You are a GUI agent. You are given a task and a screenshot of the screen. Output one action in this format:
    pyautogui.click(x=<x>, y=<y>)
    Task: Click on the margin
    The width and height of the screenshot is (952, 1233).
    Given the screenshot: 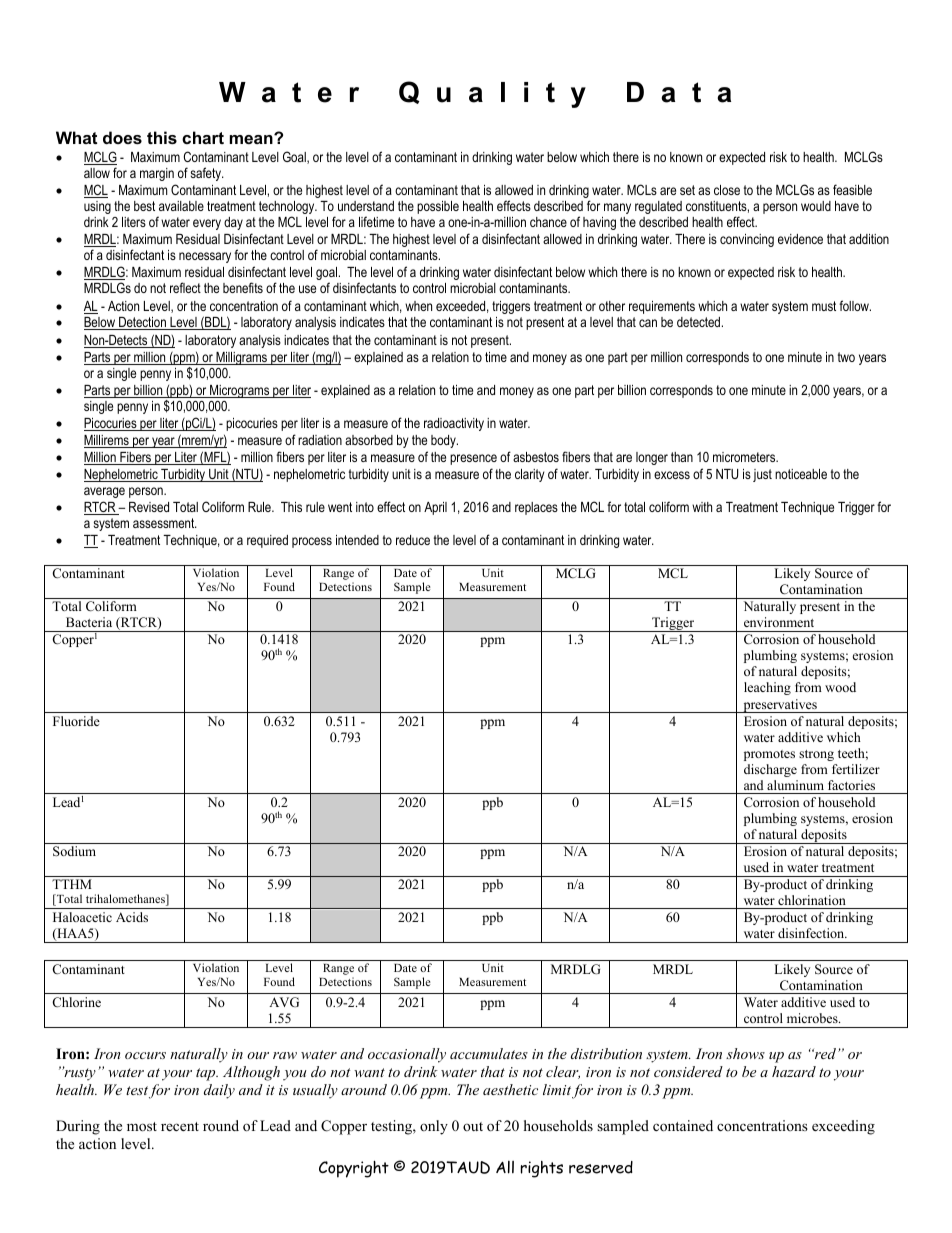 What is the action you would take?
    pyautogui.click(x=157, y=174)
